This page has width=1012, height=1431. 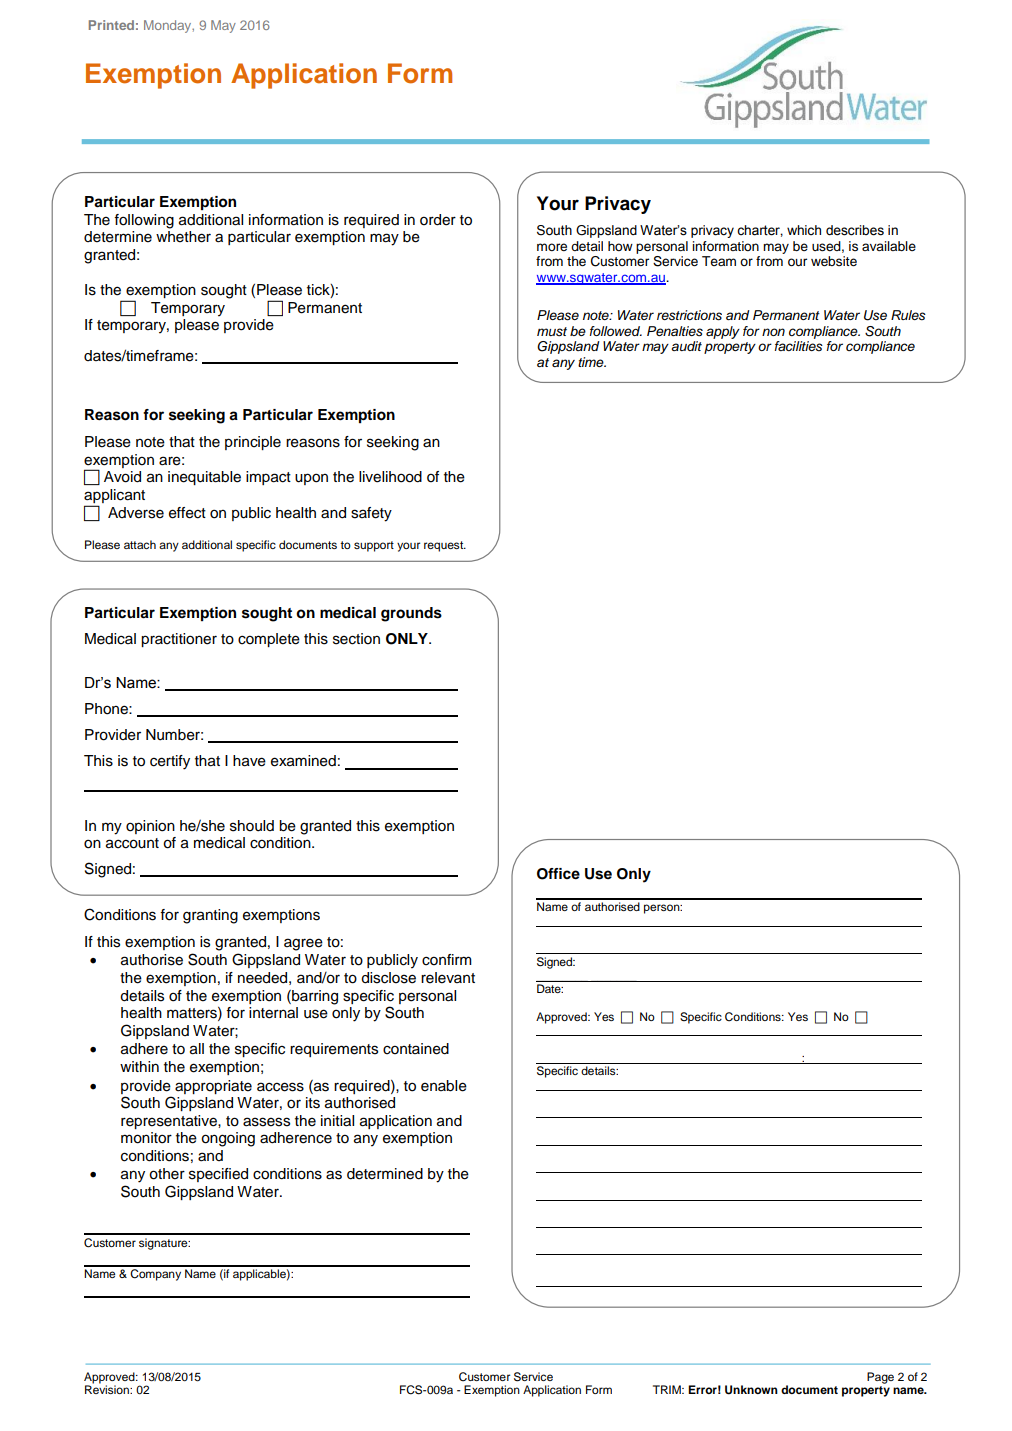 I want to click on website, so click(x=834, y=261).
